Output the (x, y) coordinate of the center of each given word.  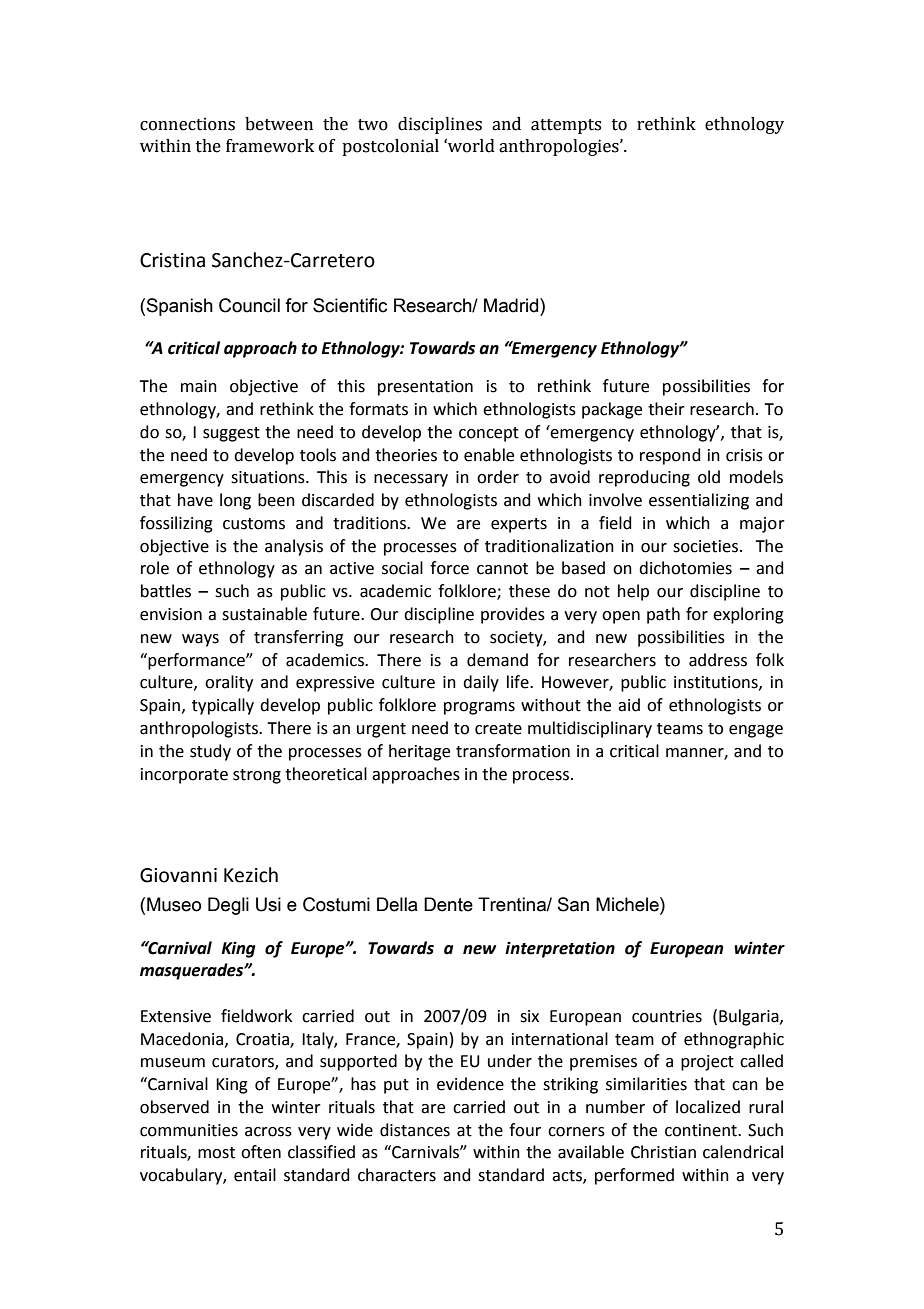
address (718, 660)
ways (200, 640)
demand (497, 660)
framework (270, 146)
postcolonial (390, 147)
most (216, 1153)
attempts (566, 126)
